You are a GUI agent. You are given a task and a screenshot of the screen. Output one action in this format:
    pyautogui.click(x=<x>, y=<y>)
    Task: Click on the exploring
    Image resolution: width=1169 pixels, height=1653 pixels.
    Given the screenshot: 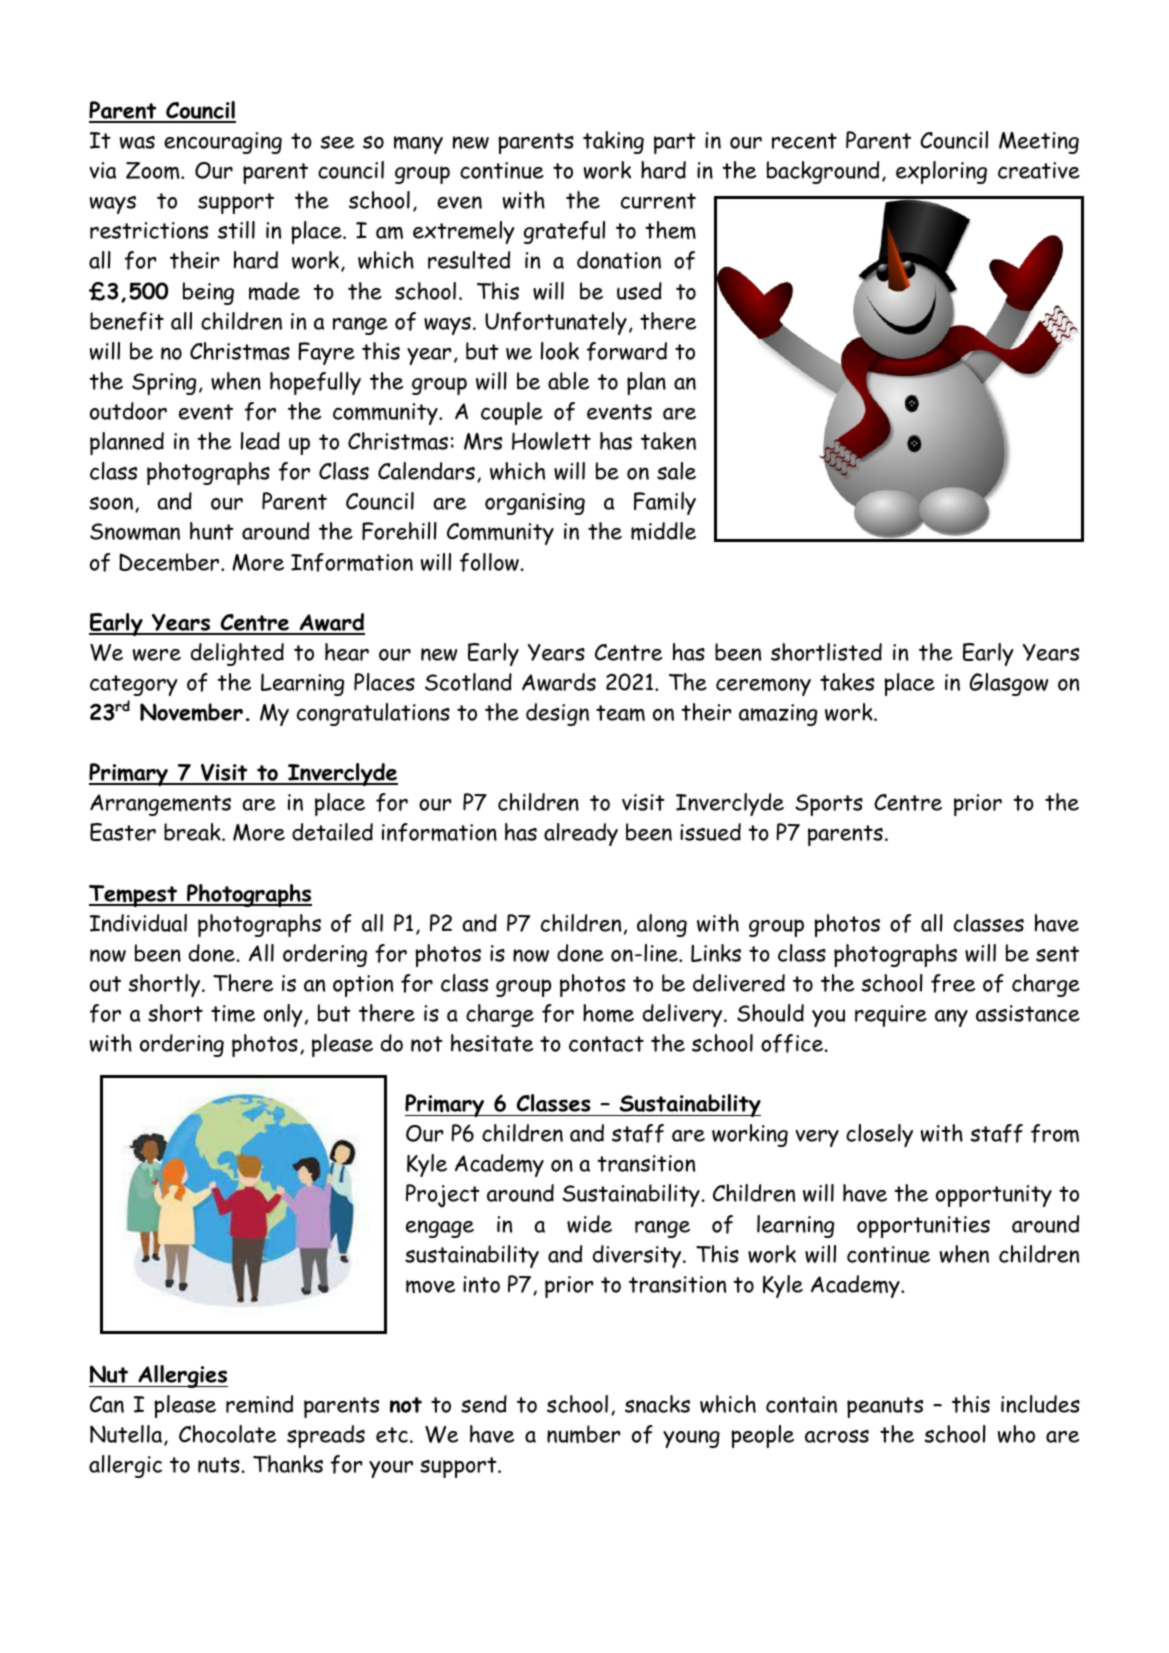 What is the action you would take?
    pyautogui.click(x=941, y=172)
